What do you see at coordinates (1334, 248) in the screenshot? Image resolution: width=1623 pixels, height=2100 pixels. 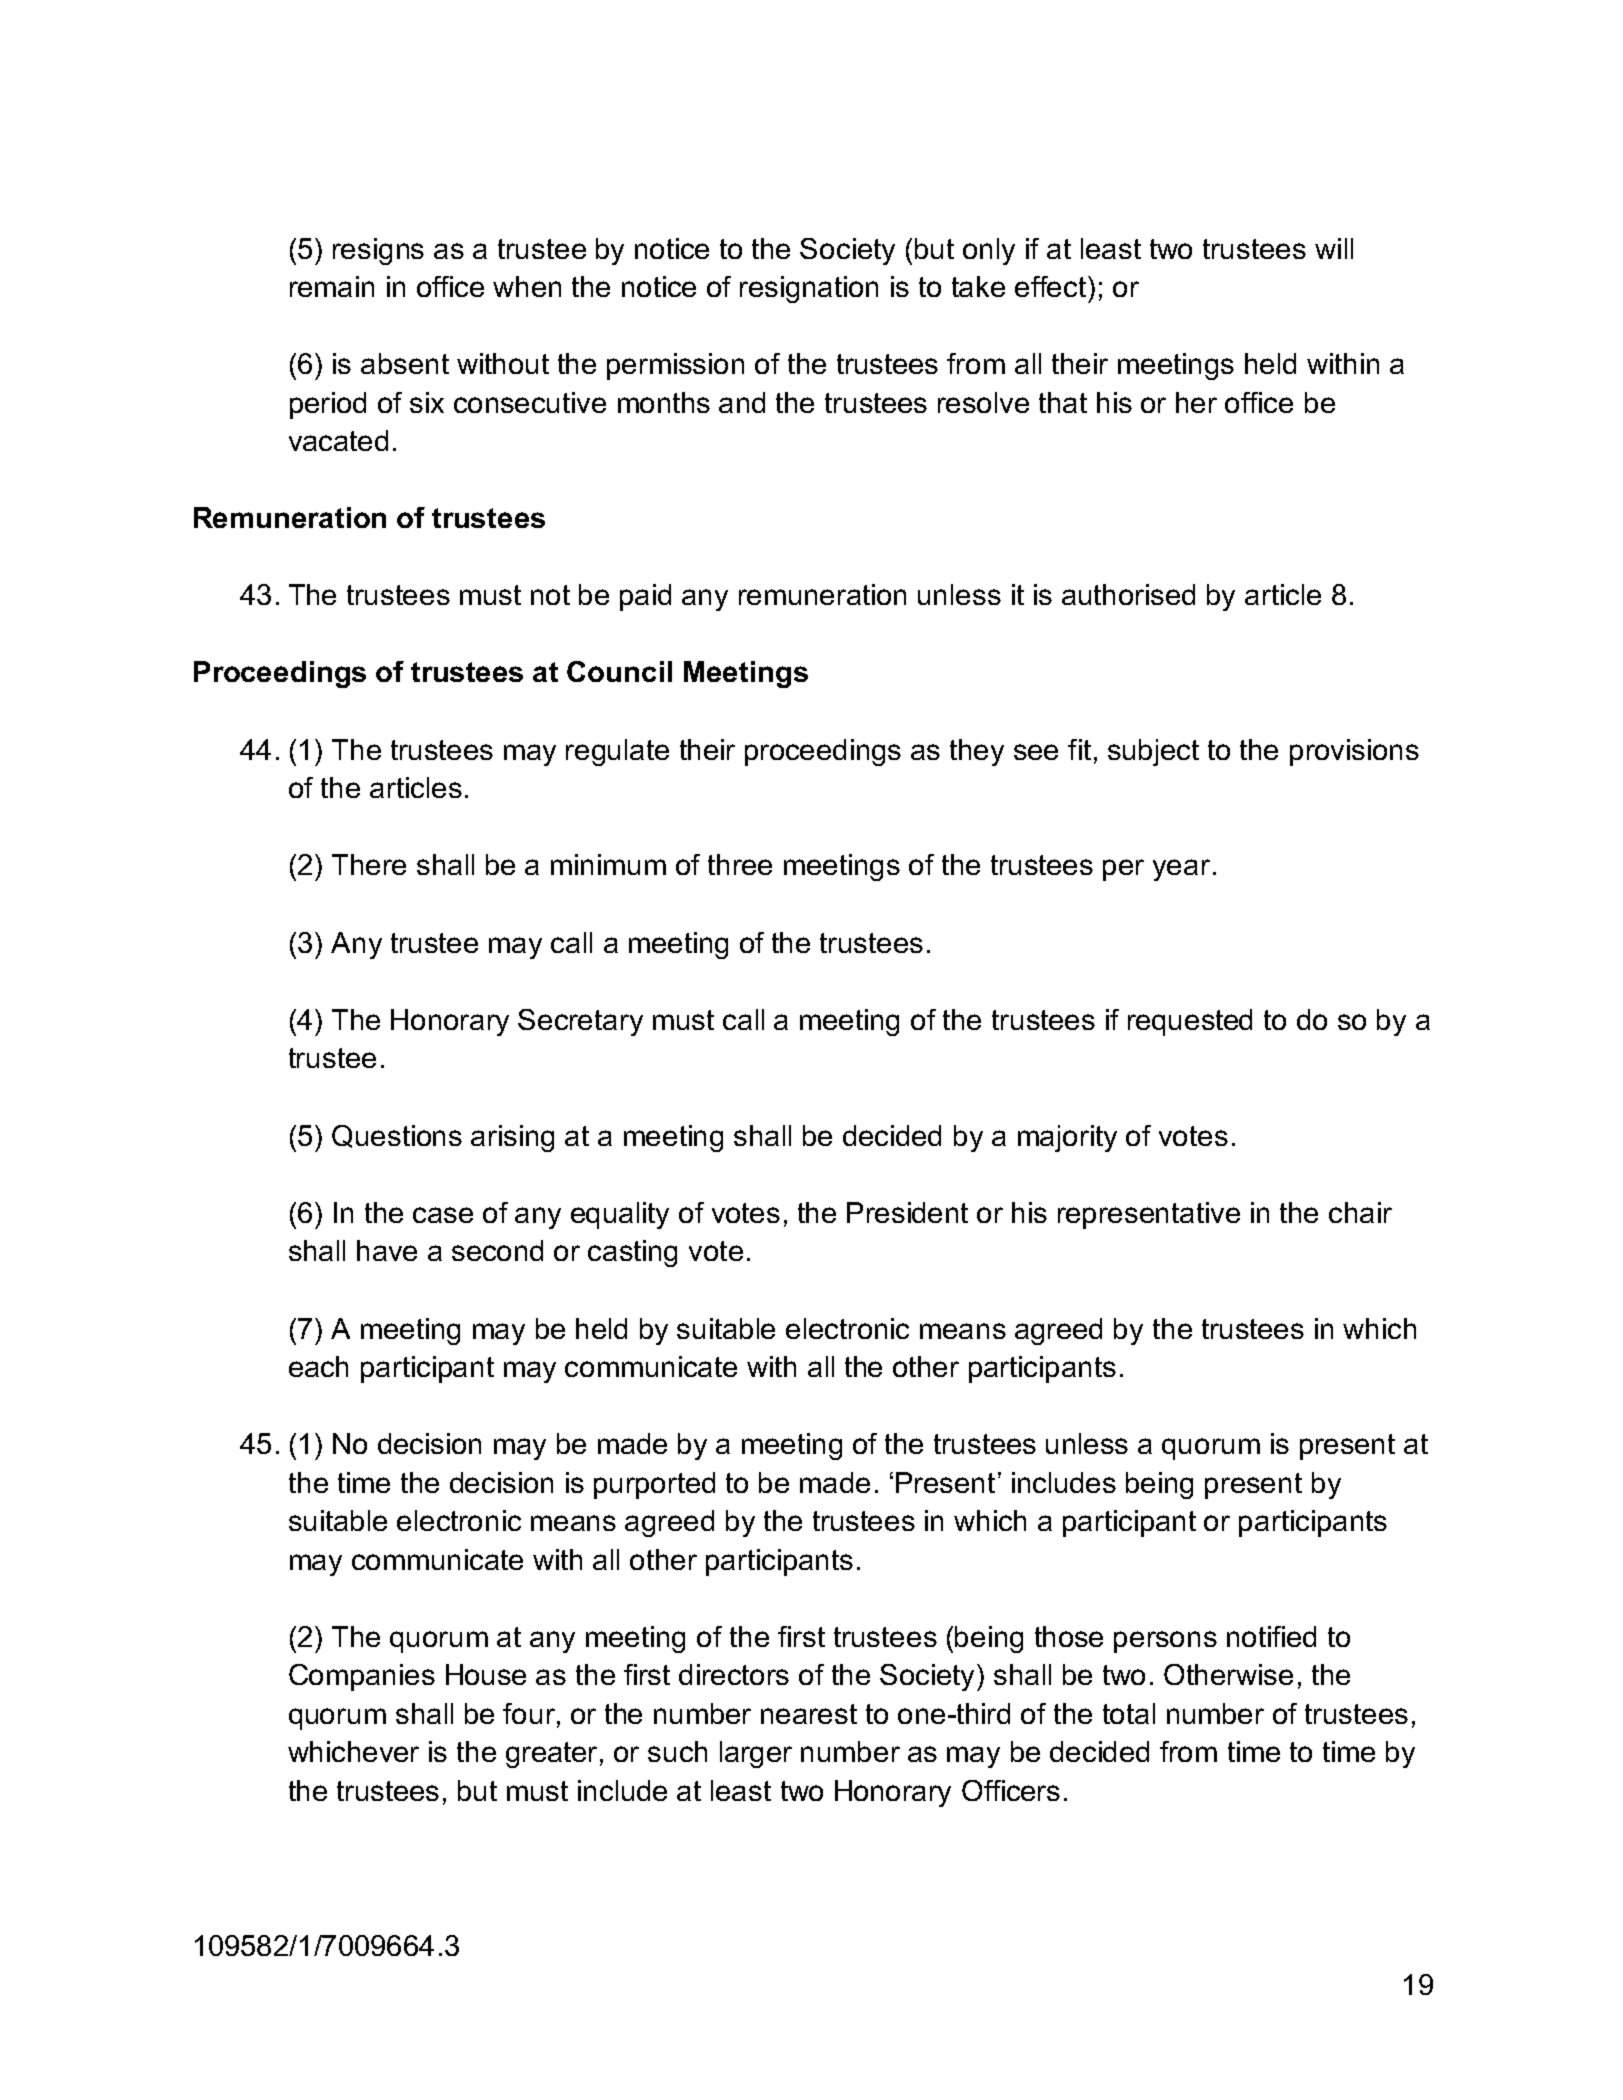 I see `will` at bounding box center [1334, 248].
